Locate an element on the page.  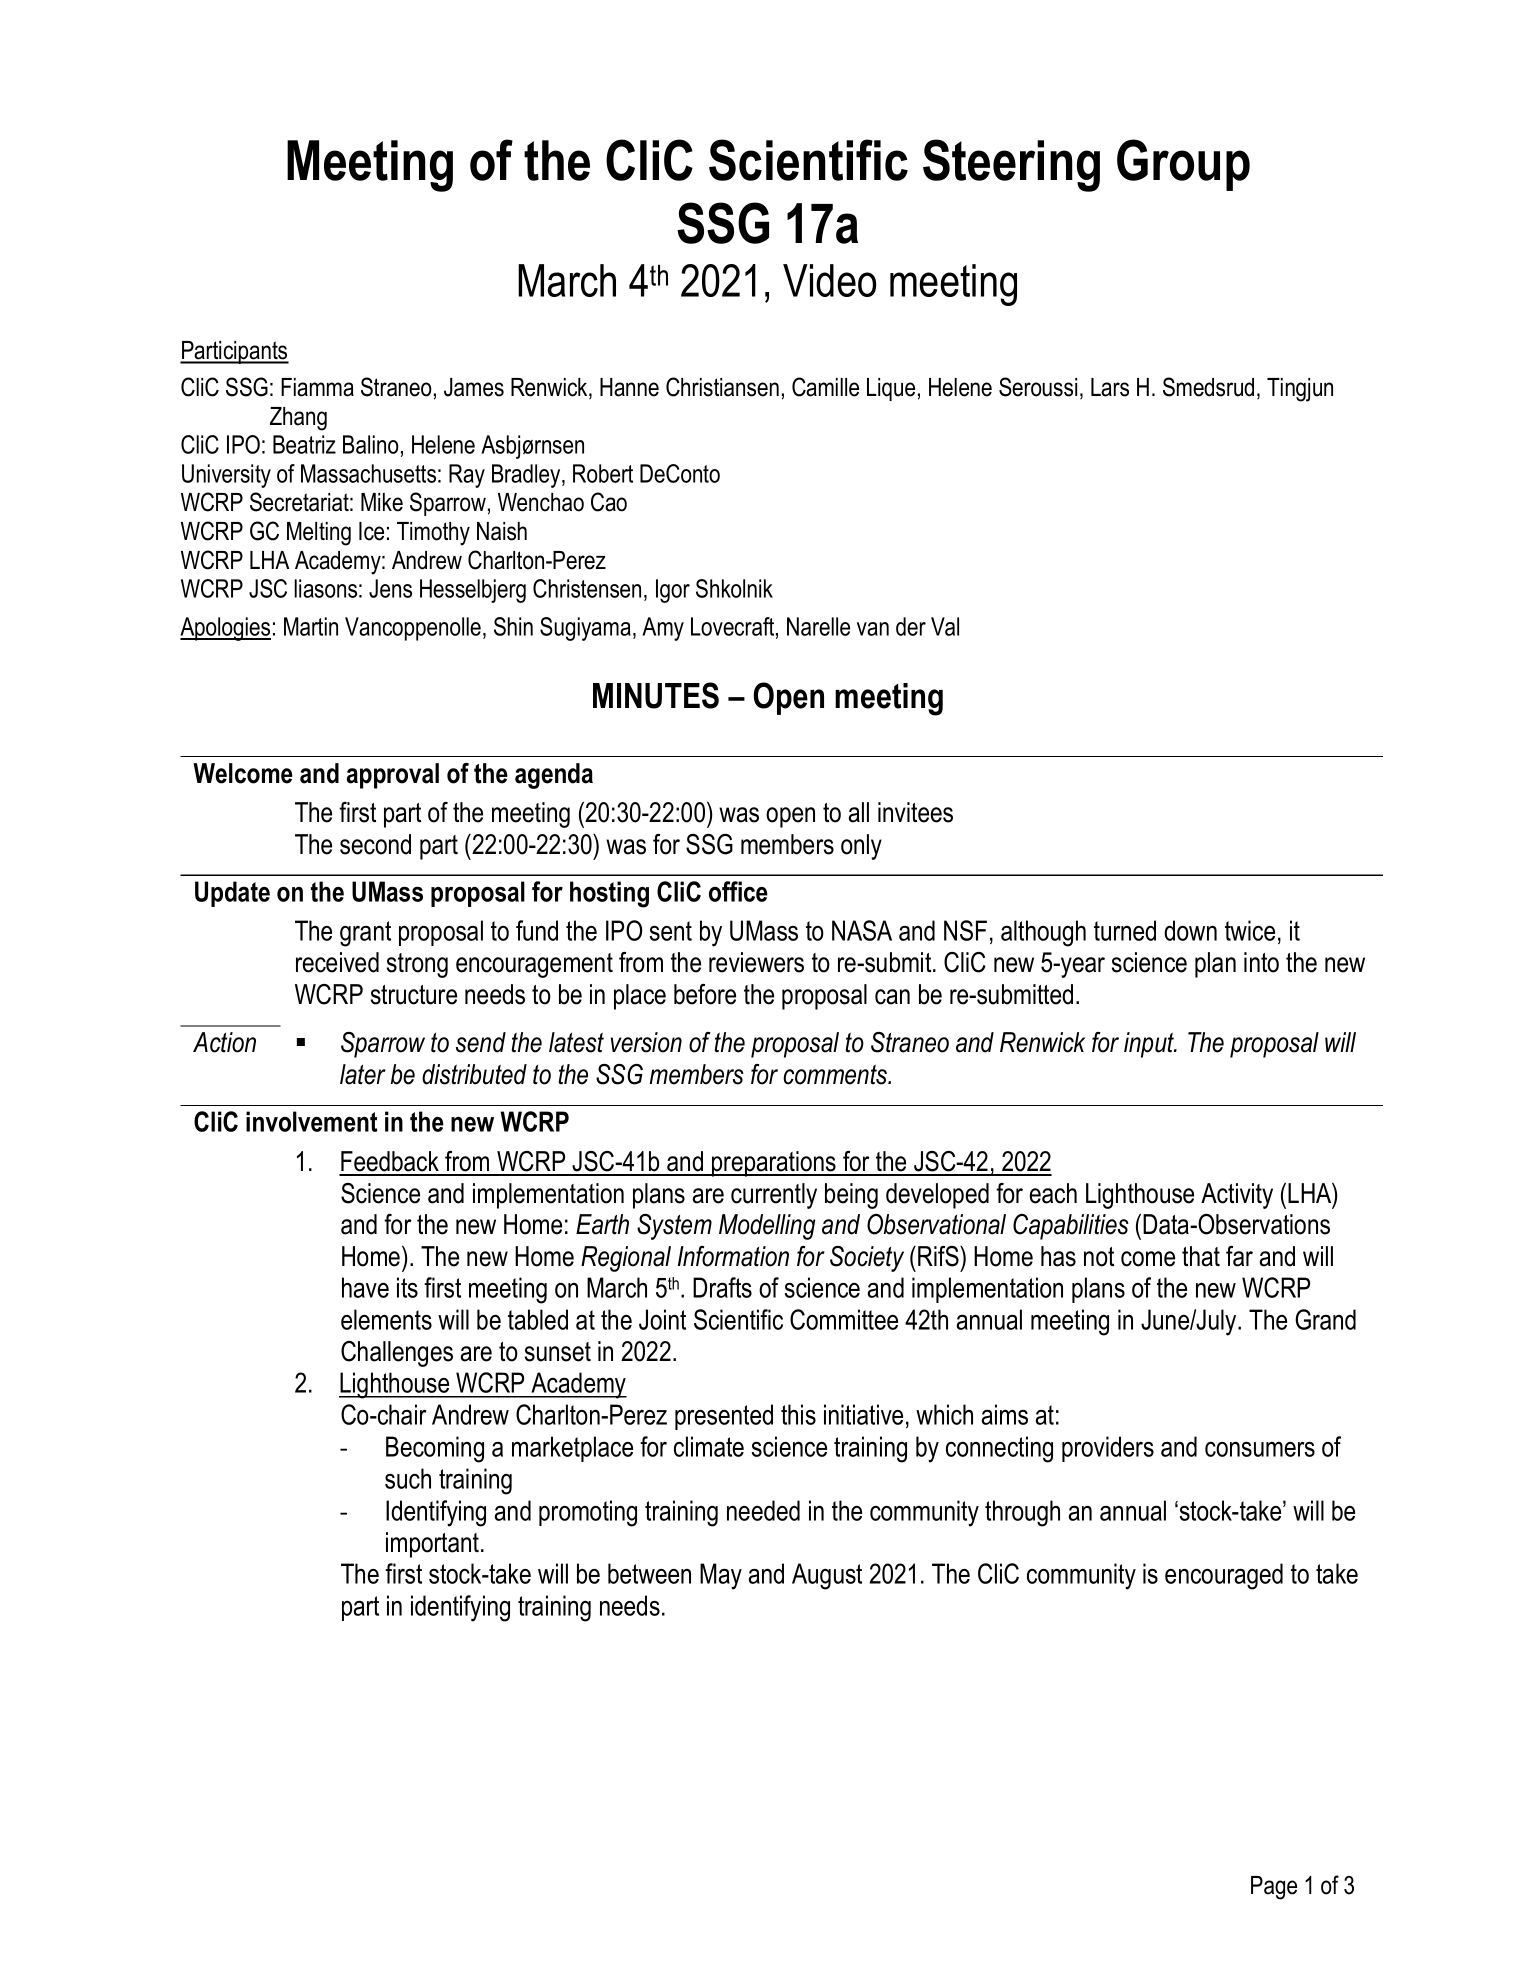
Group is located at coordinates (1183, 165).
